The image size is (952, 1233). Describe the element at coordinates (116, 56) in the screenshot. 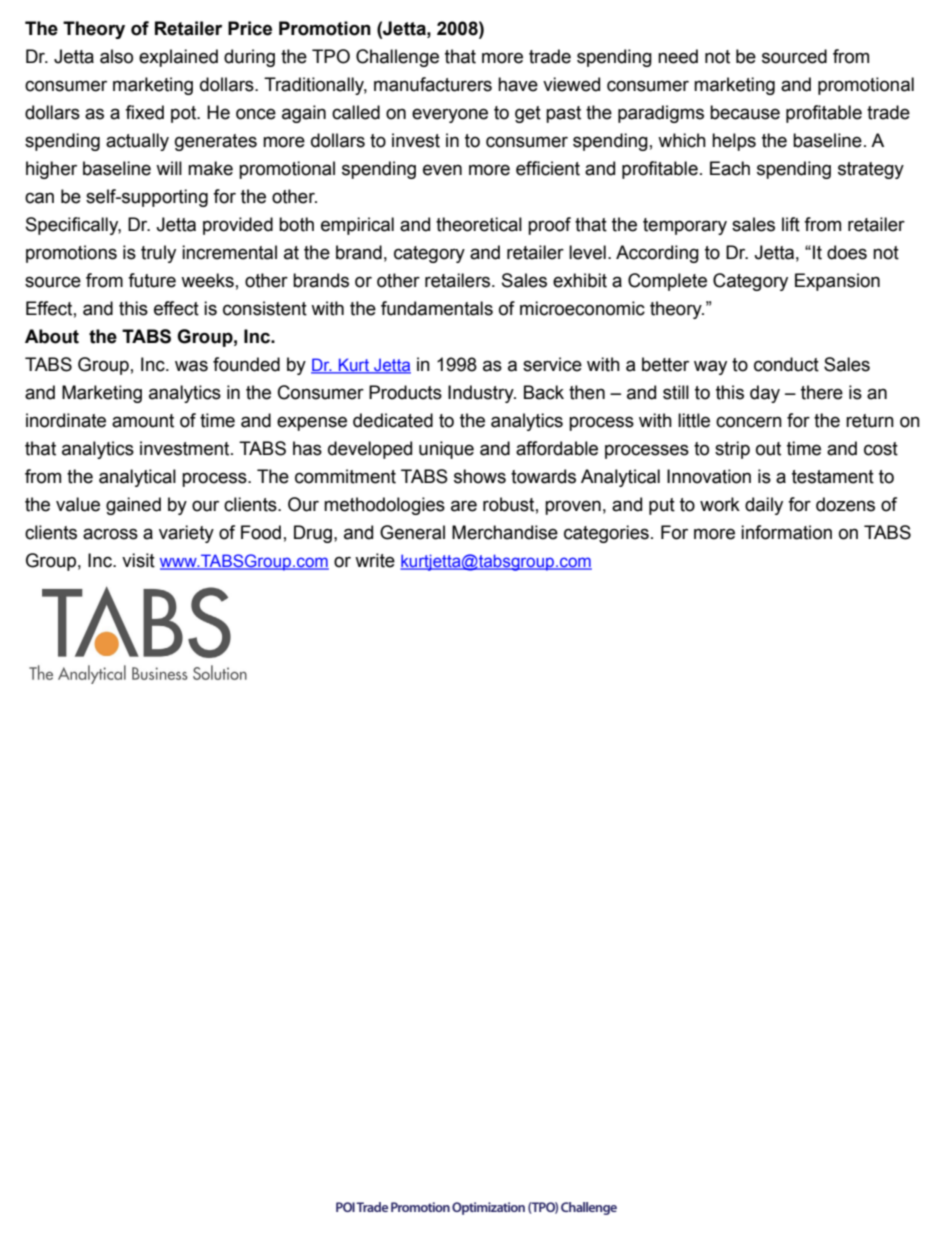

I see `also` at that location.
